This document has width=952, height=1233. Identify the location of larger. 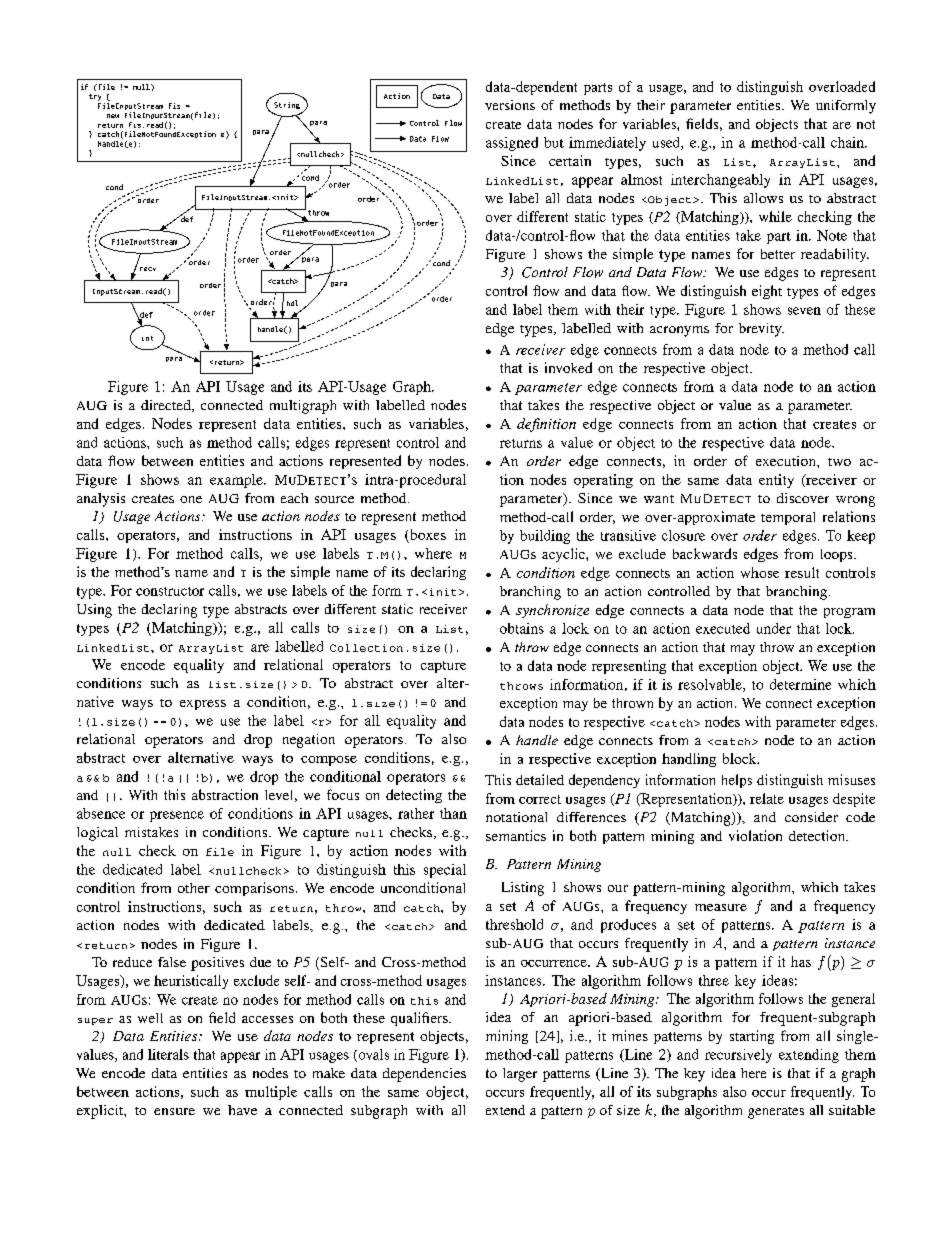
(520, 1075).
